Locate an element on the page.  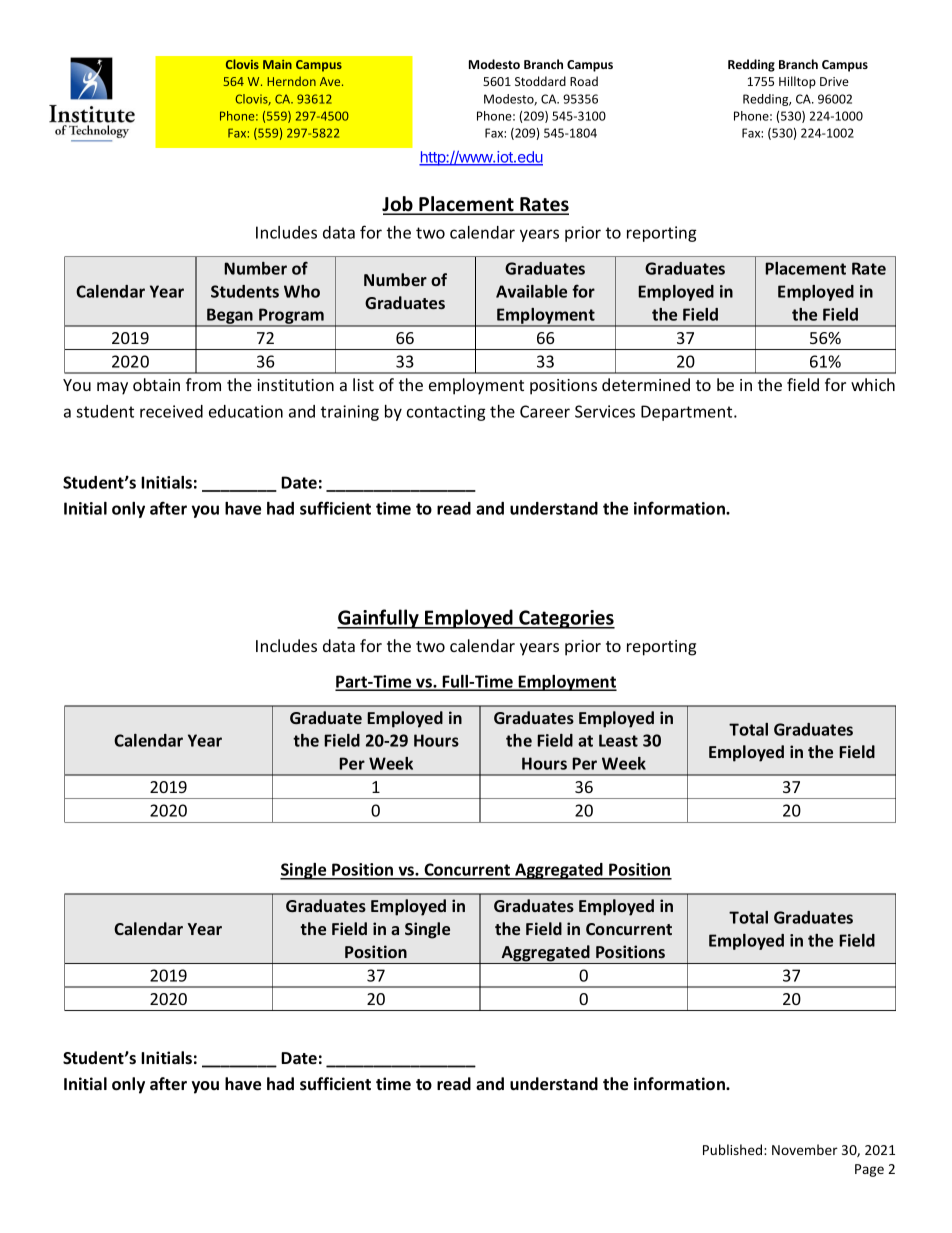
Least is located at coordinates (618, 740).
